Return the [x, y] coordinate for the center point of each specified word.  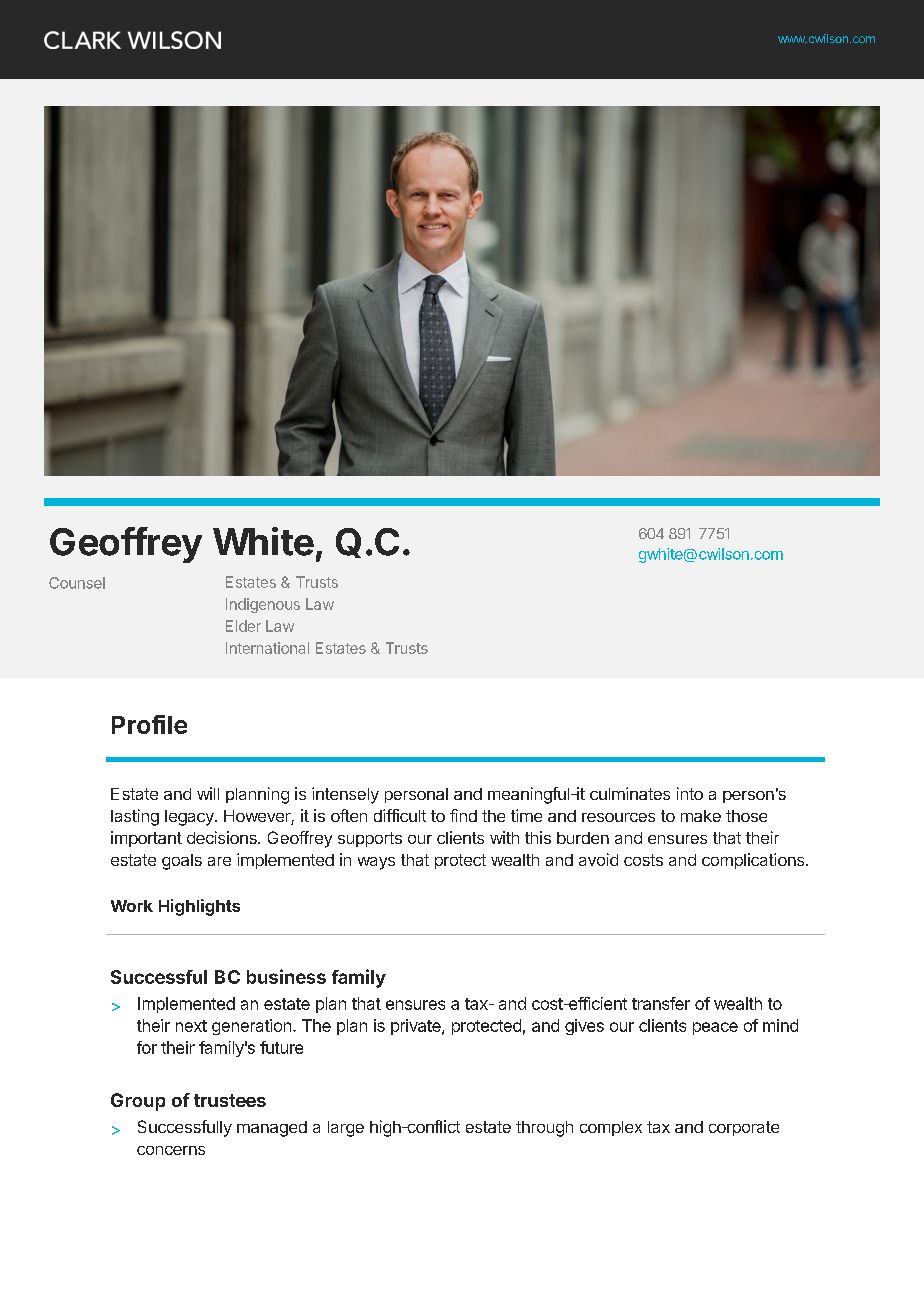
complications [754, 861]
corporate [744, 1128]
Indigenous [263, 605]
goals [182, 862]
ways [376, 863]
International [267, 648]
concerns [171, 1150]
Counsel [77, 583]
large [346, 1129]
